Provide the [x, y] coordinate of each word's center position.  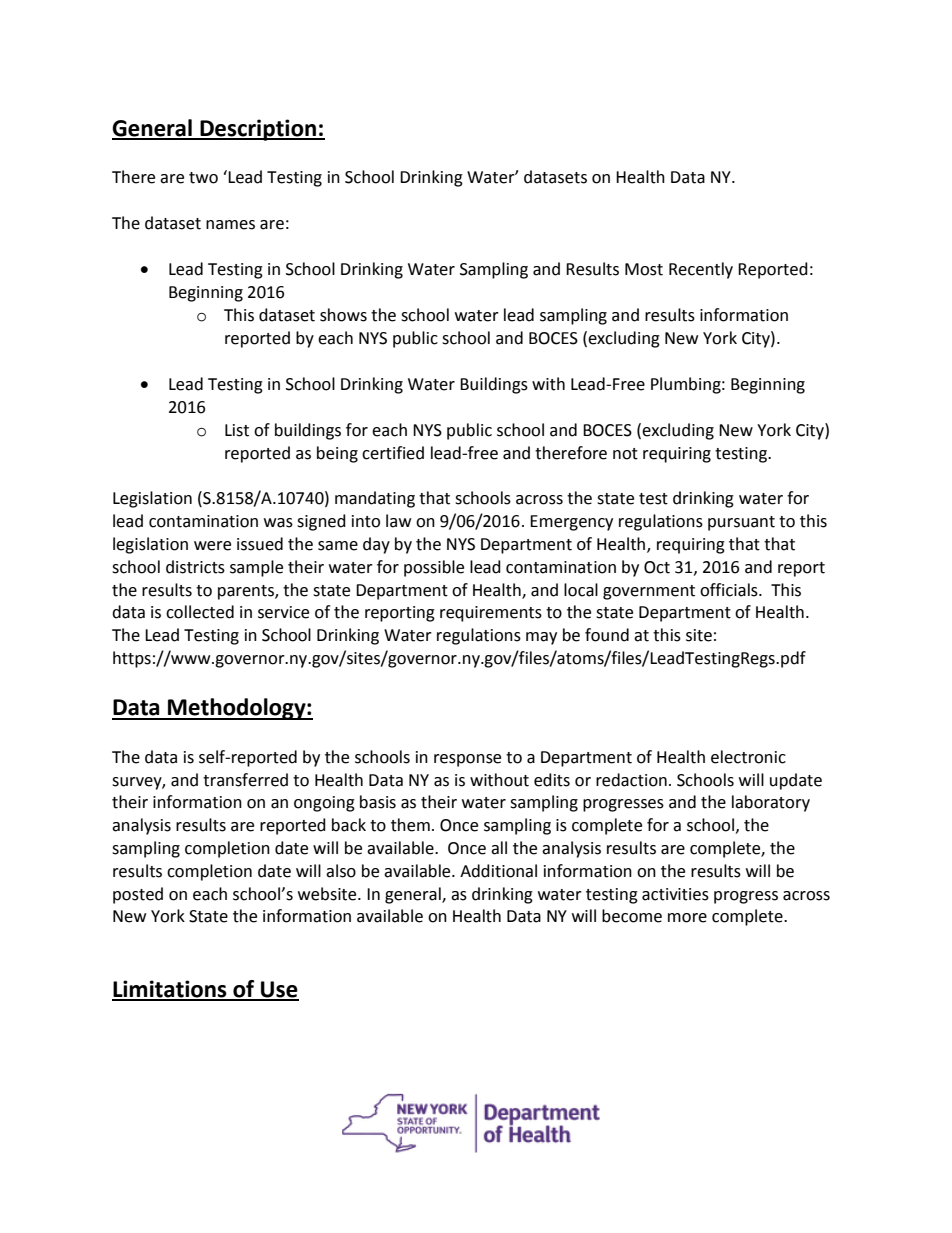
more [687, 918]
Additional [498, 871]
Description [258, 130]
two [203, 178]
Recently [701, 270]
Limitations [170, 990]
